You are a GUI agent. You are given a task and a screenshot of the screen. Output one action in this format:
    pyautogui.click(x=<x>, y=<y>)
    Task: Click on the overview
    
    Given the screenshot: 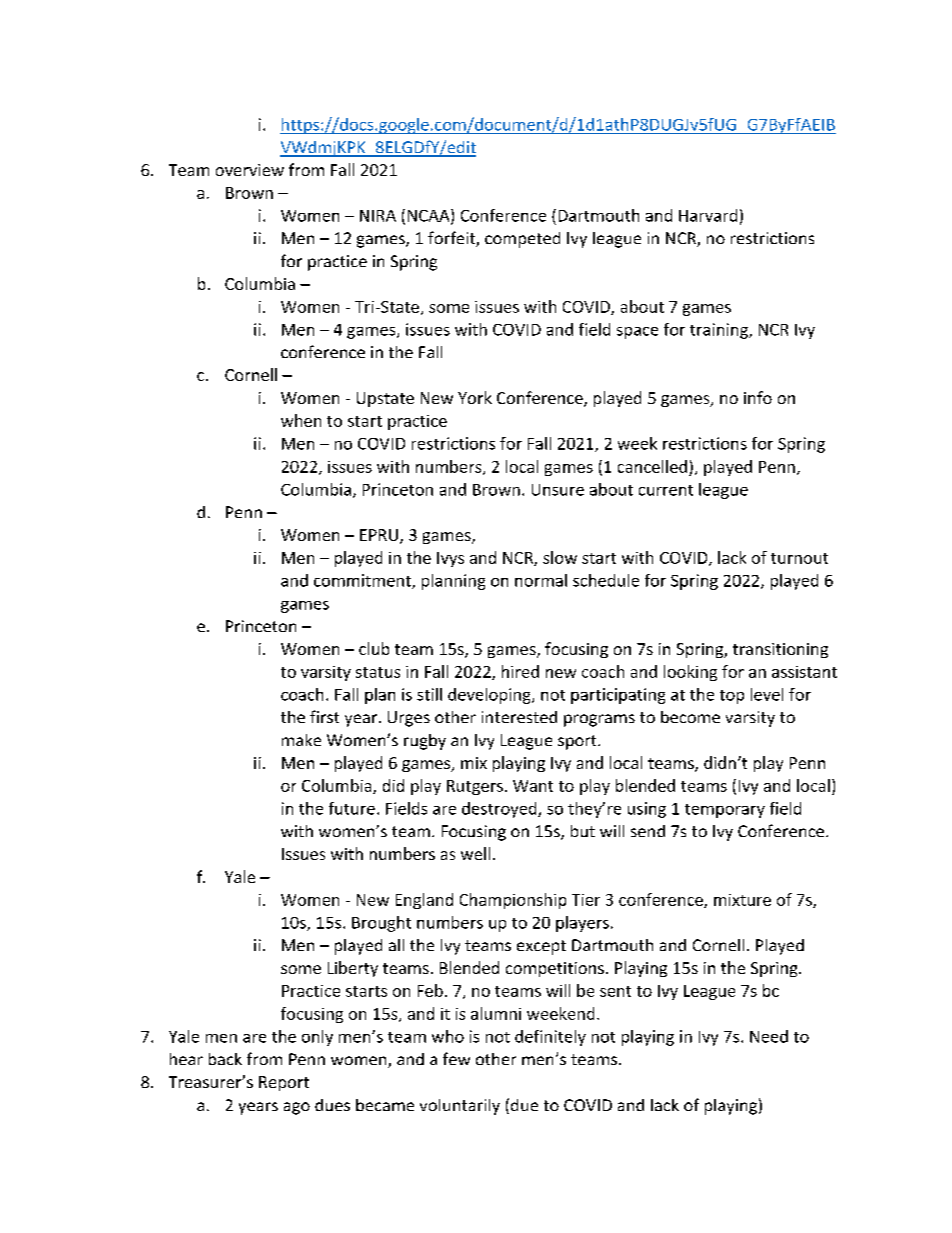 What is the action you would take?
    pyautogui.click(x=250, y=170)
